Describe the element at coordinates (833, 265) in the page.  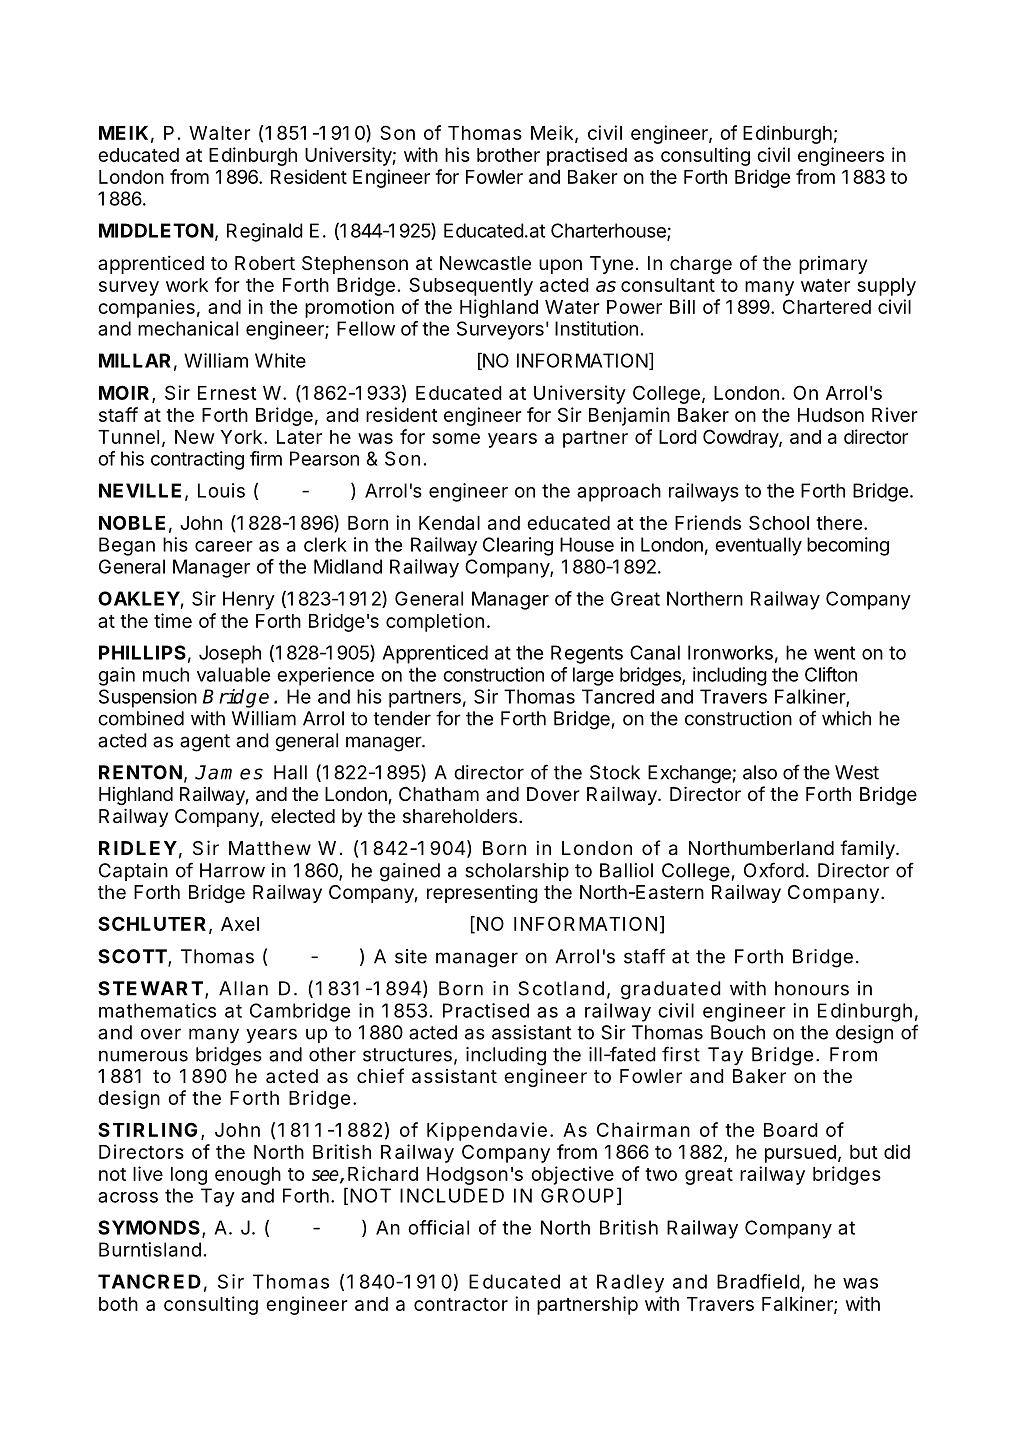
I see `primary` at that location.
